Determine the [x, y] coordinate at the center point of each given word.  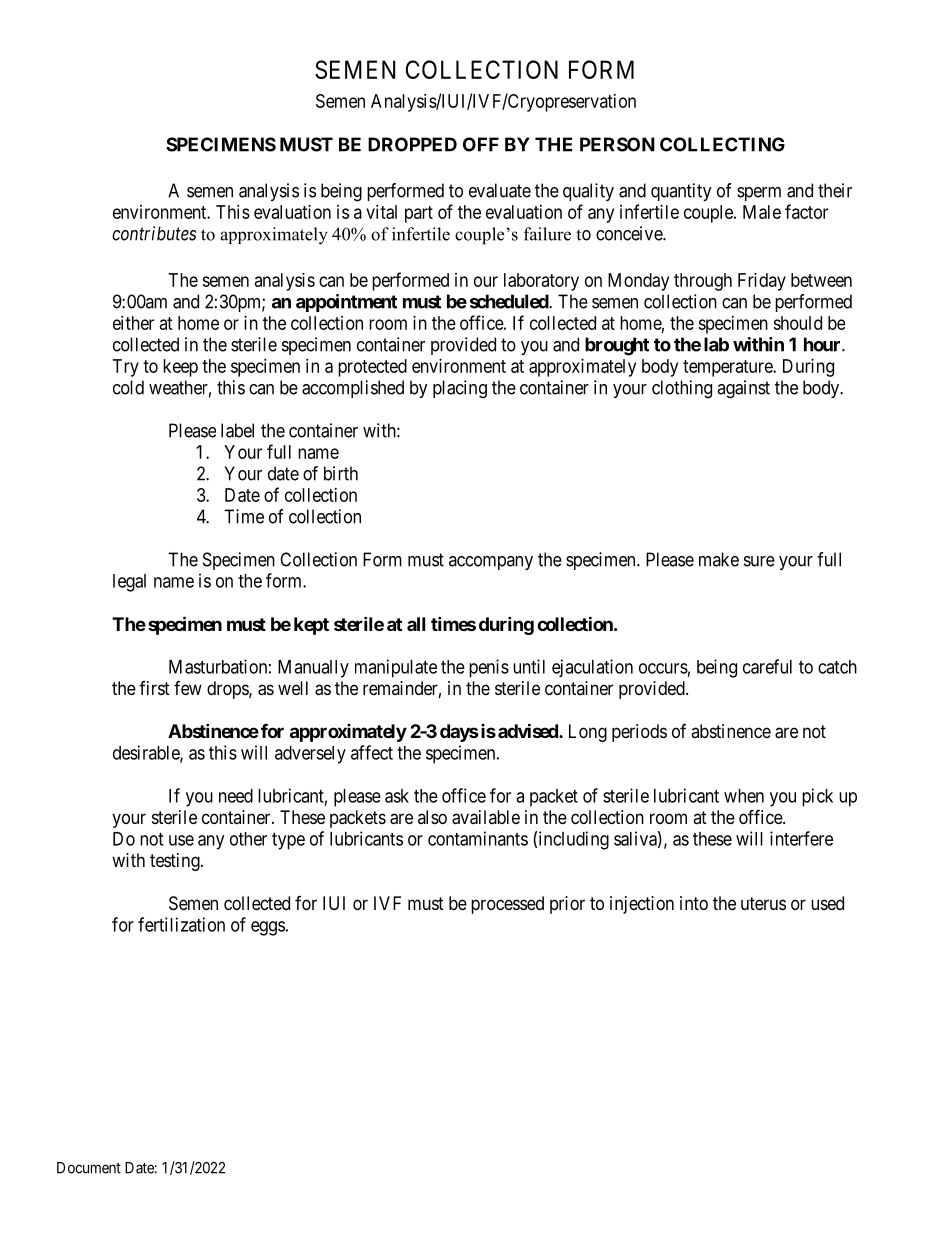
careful [767, 666]
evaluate [500, 190]
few [188, 688]
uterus [763, 903]
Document [89, 1168]
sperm [759, 194]
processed [507, 905]
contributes [154, 233]
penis [489, 668]
